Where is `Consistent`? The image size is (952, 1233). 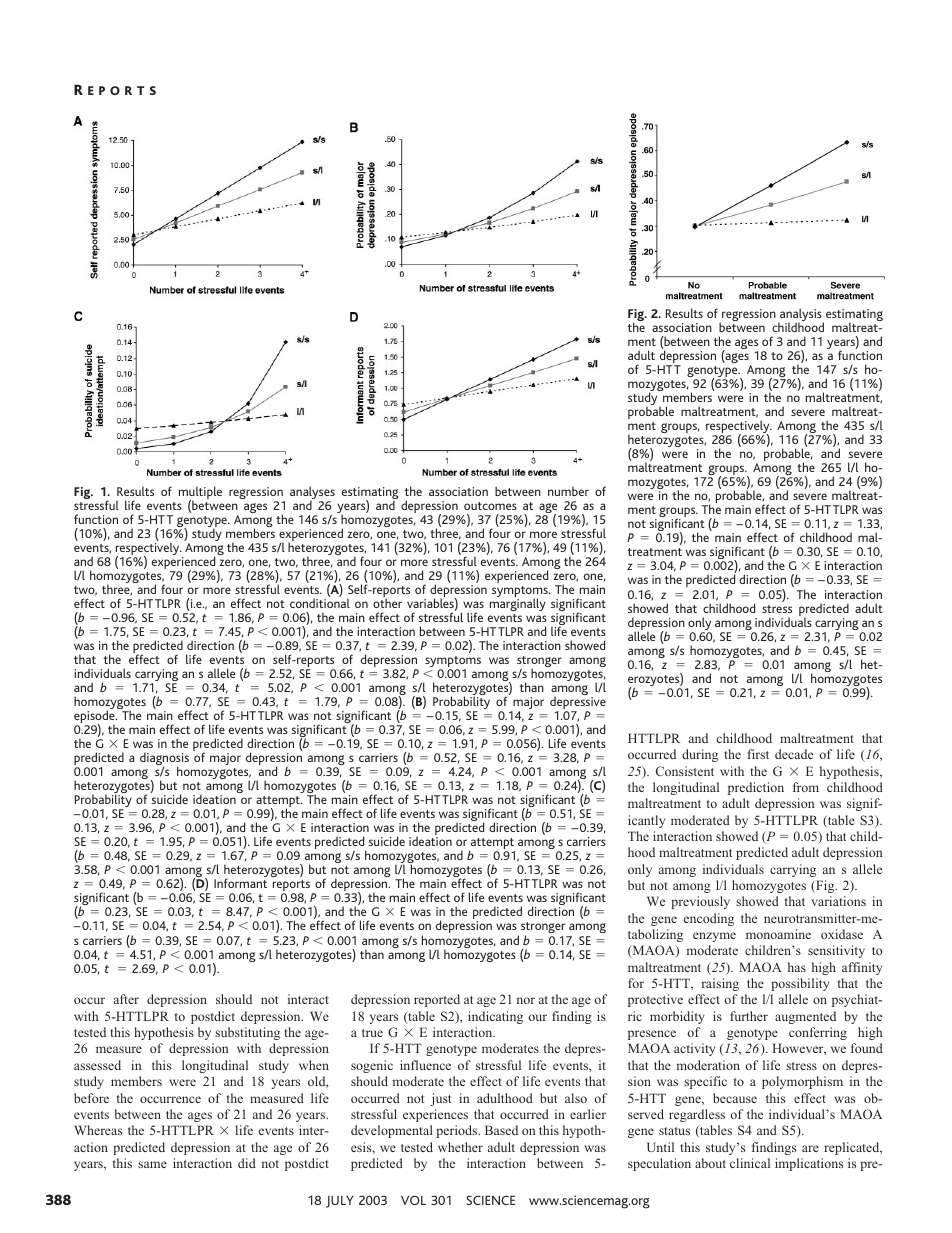 Consistent is located at coordinates (685, 771).
